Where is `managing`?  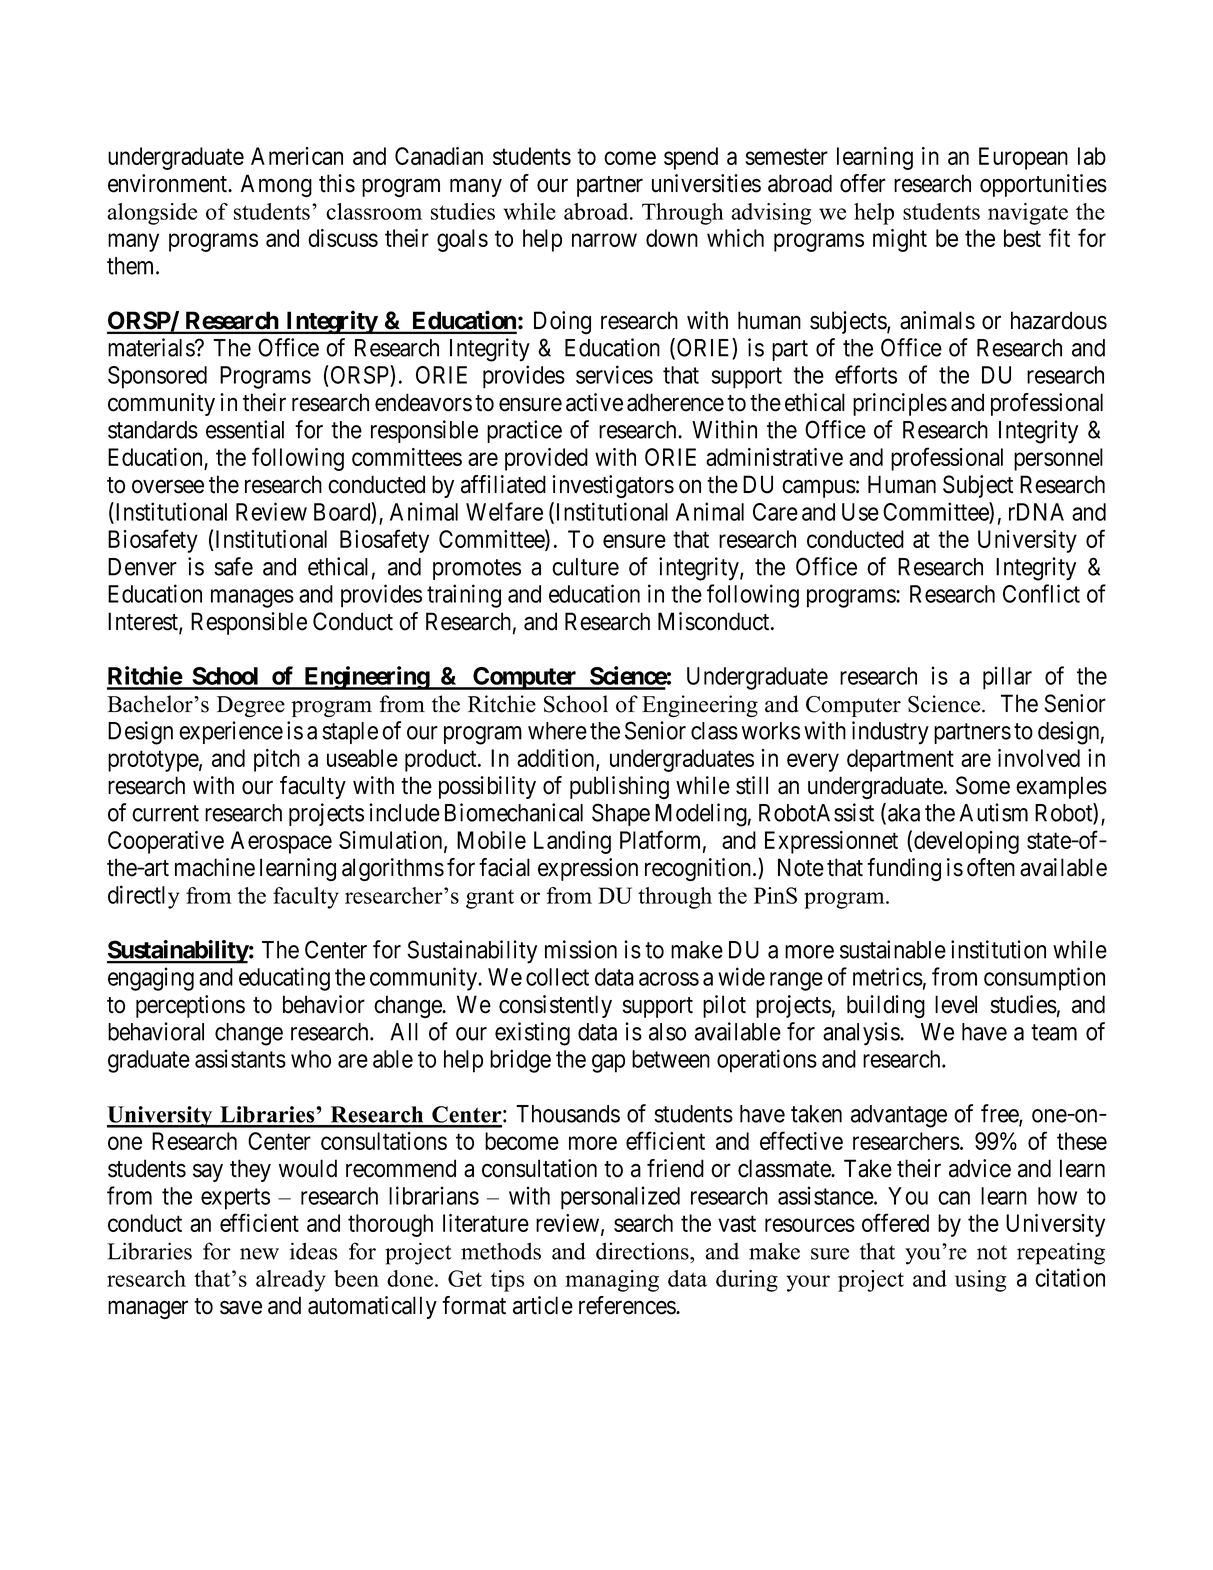 managing is located at coordinates (612, 1281).
